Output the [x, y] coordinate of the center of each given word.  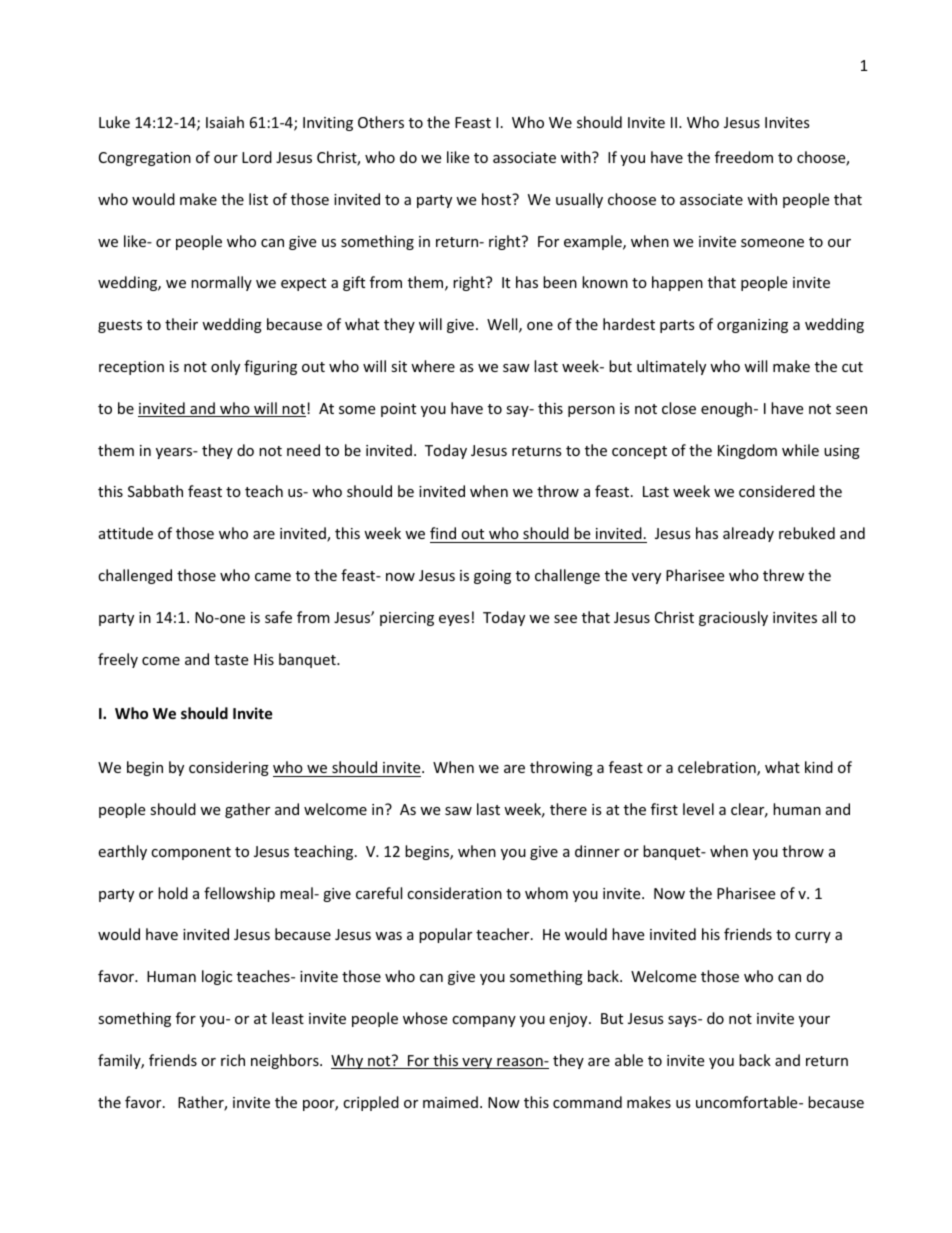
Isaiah [225, 122]
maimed [450, 1102]
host [497, 199]
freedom [744, 157]
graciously [733, 618]
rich [233, 1060]
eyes [454, 620]
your [814, 1021]
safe [278, 617]
